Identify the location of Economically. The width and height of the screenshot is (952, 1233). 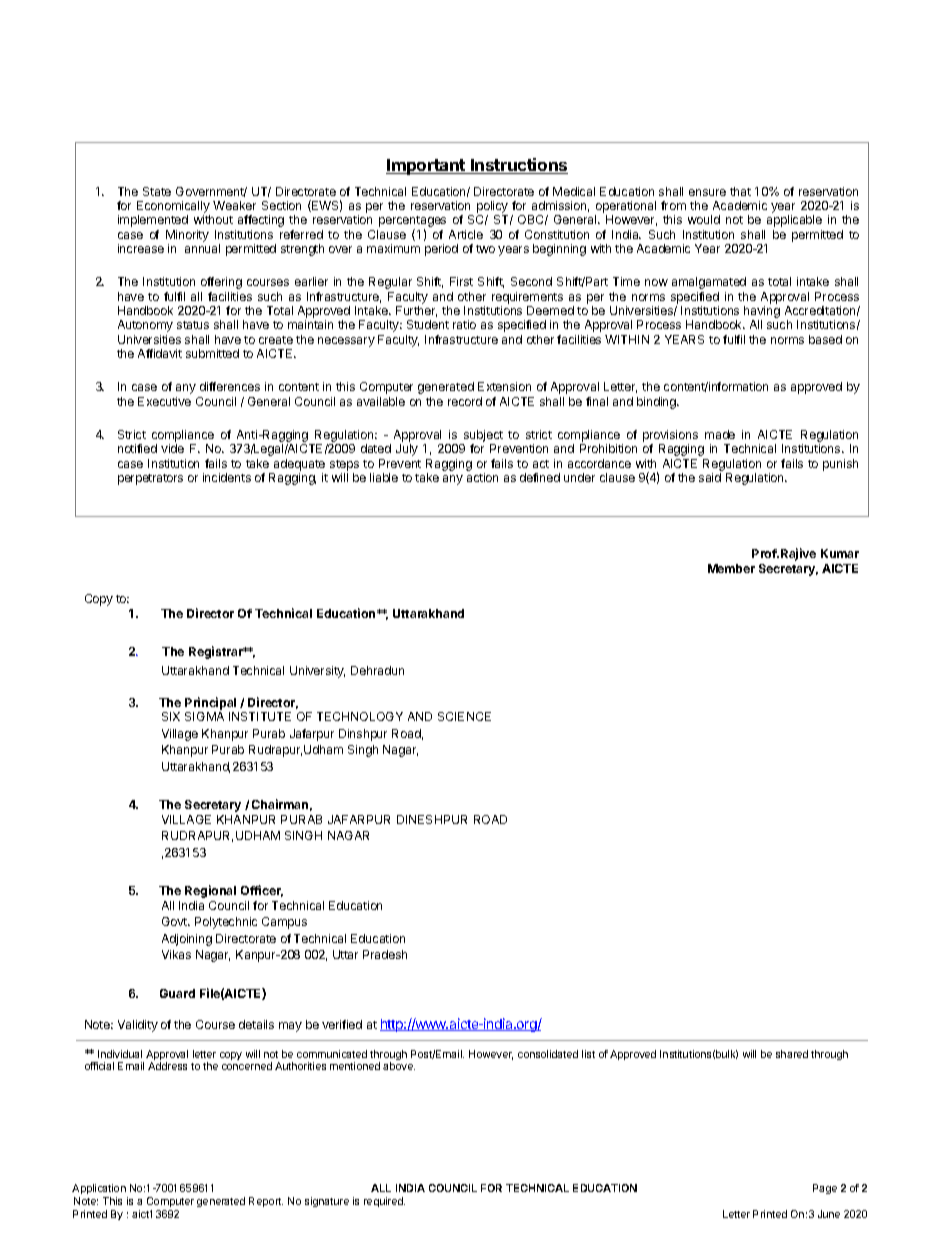
(173, 208).
